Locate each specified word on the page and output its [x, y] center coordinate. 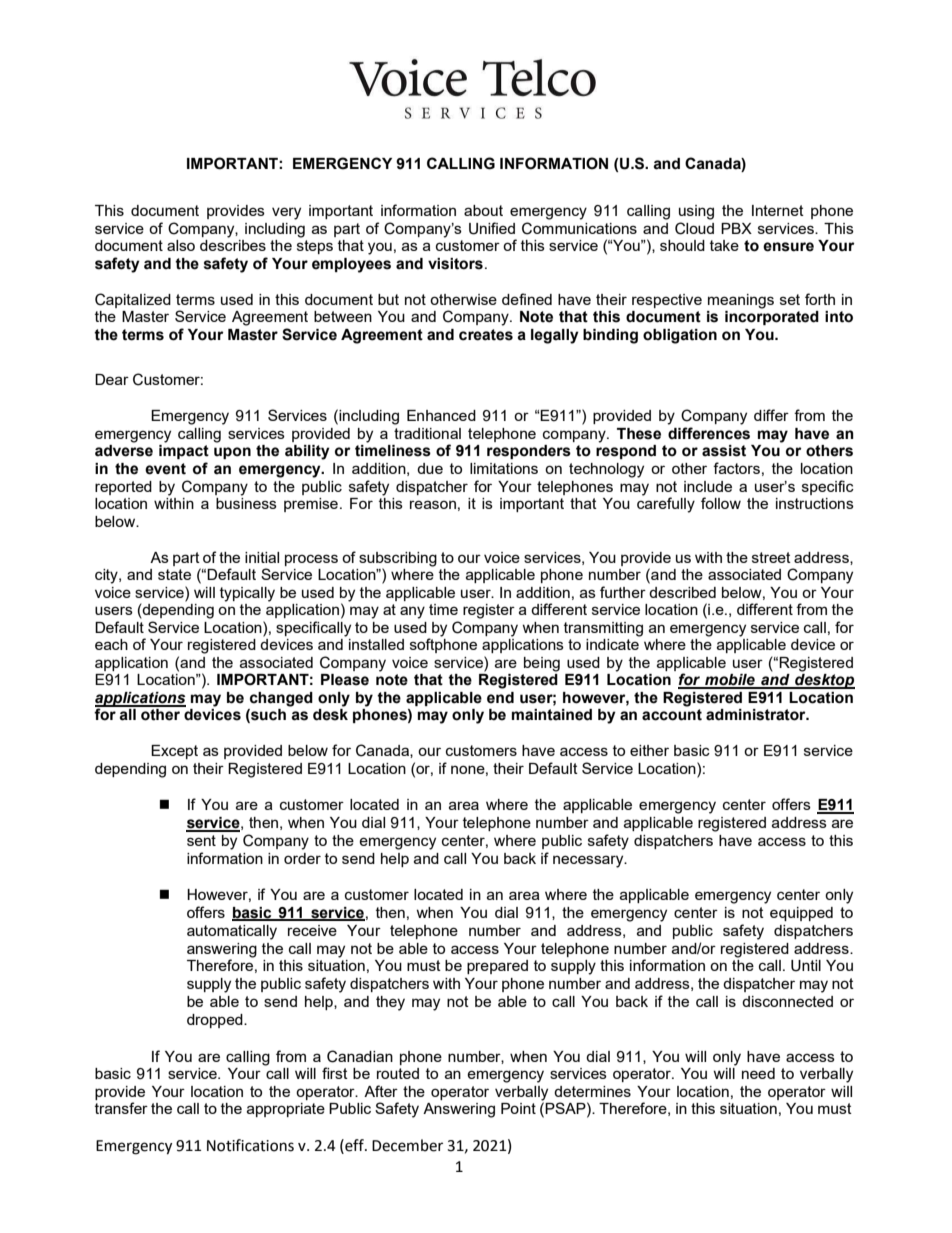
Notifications [250, 1145]
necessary [589, 861]
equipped [801, 914]
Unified [492, 228]
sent [201, 840]
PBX [736, 228]
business [246, 502]
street [771, 557]
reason [433, 504]
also [181, 245]
